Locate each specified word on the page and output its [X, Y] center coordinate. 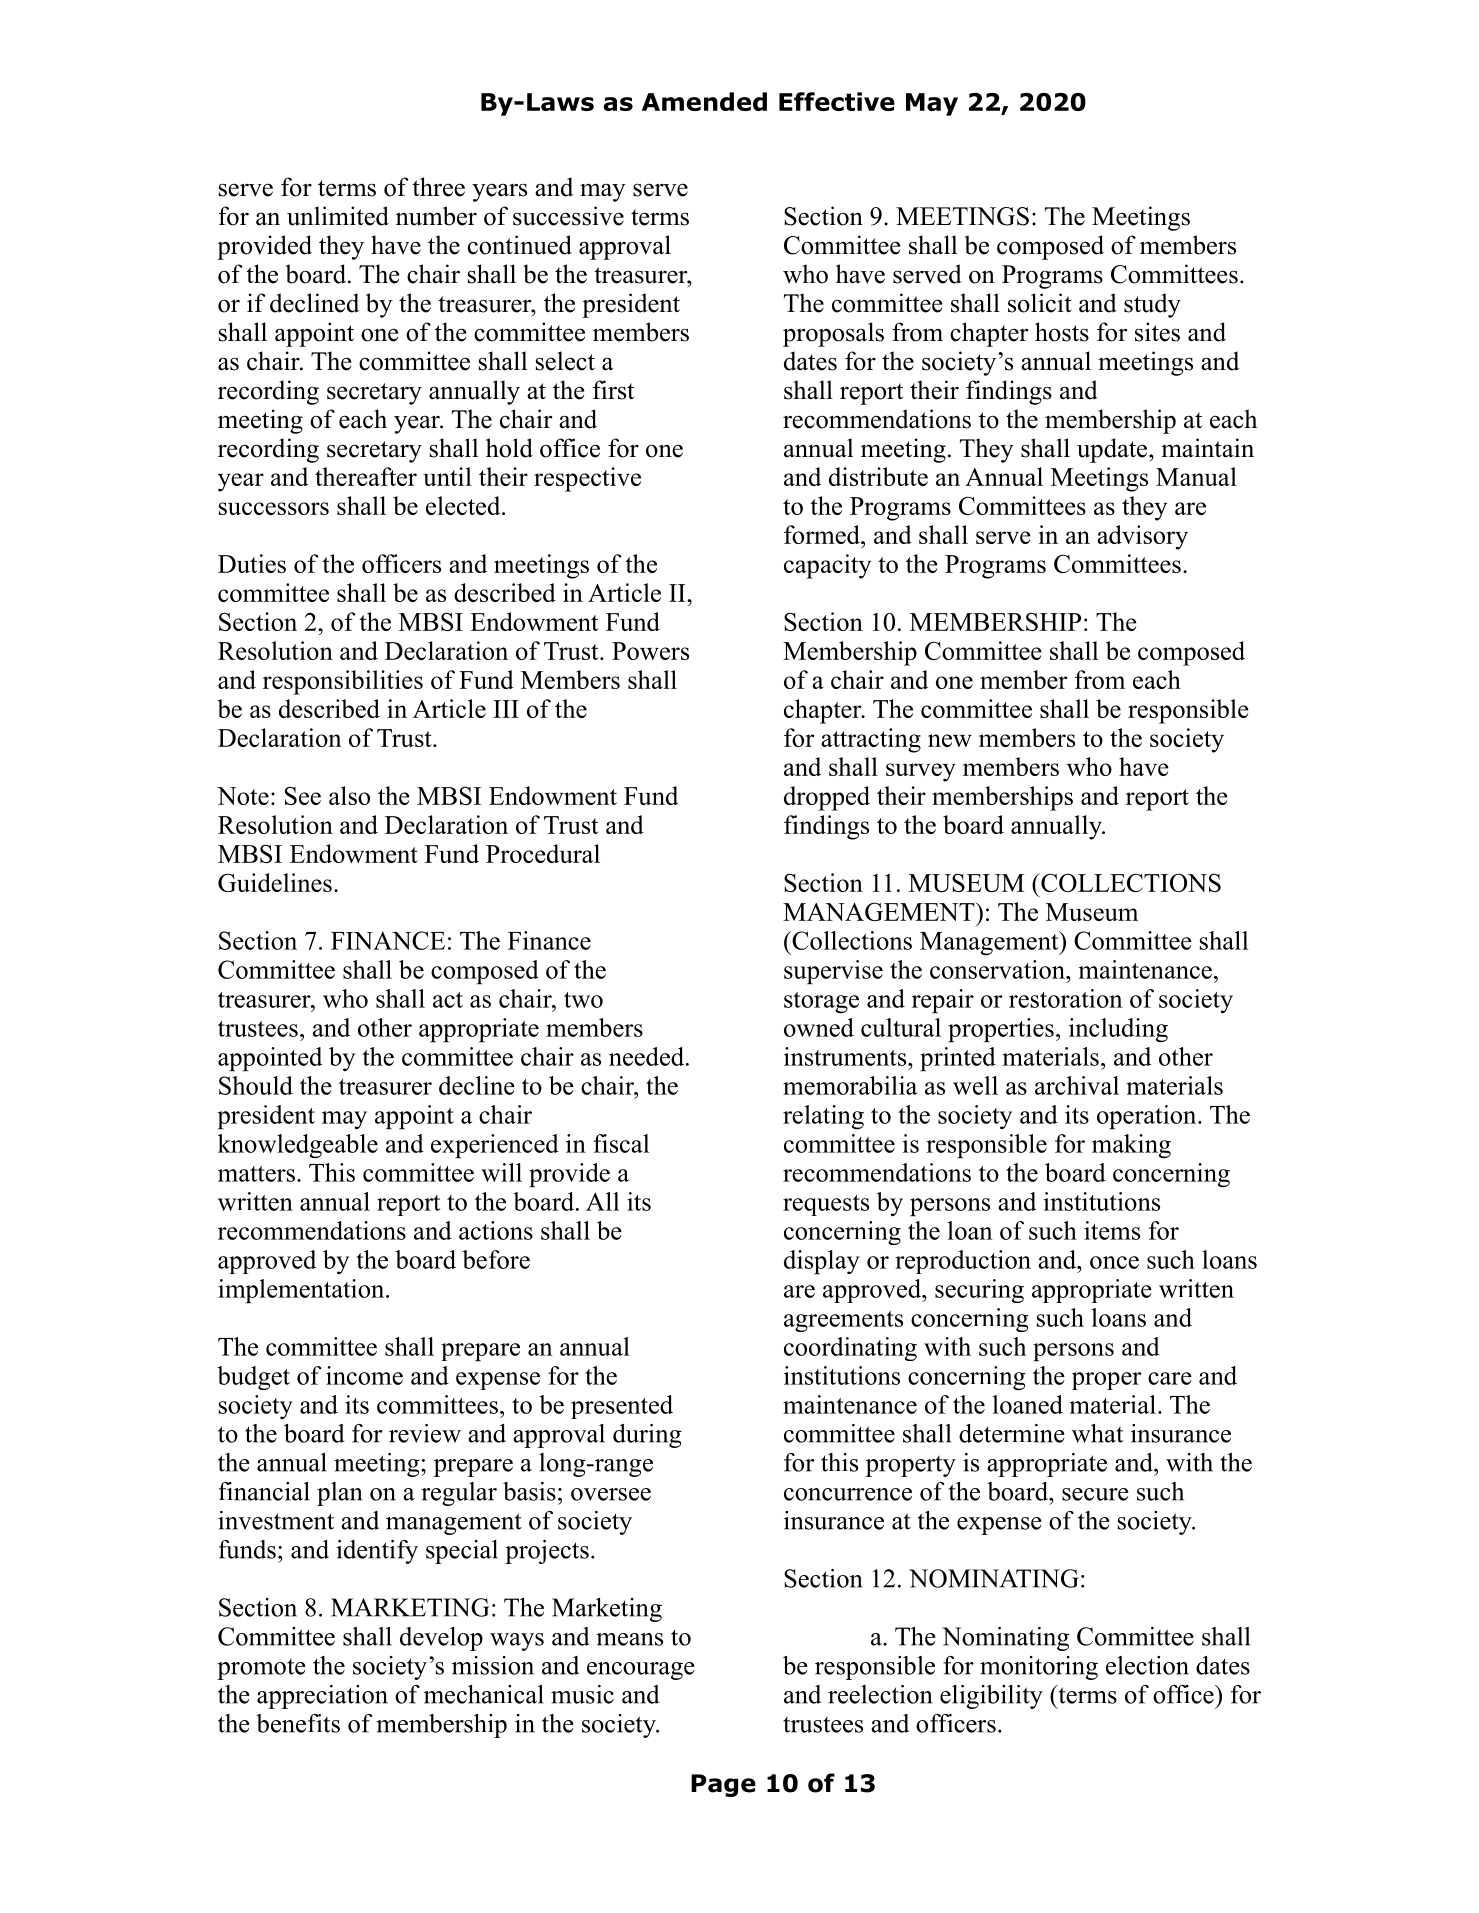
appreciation [322, 1697]
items [1112, 1230]
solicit [1040, 303]
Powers [650, 651]
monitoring [1039, 1668]
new [950, 740]
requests [826, 1205]
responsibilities [343, 682]
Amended [704, 101]
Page [723, 1785]
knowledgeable [298, 1146]
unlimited [338, 216]
